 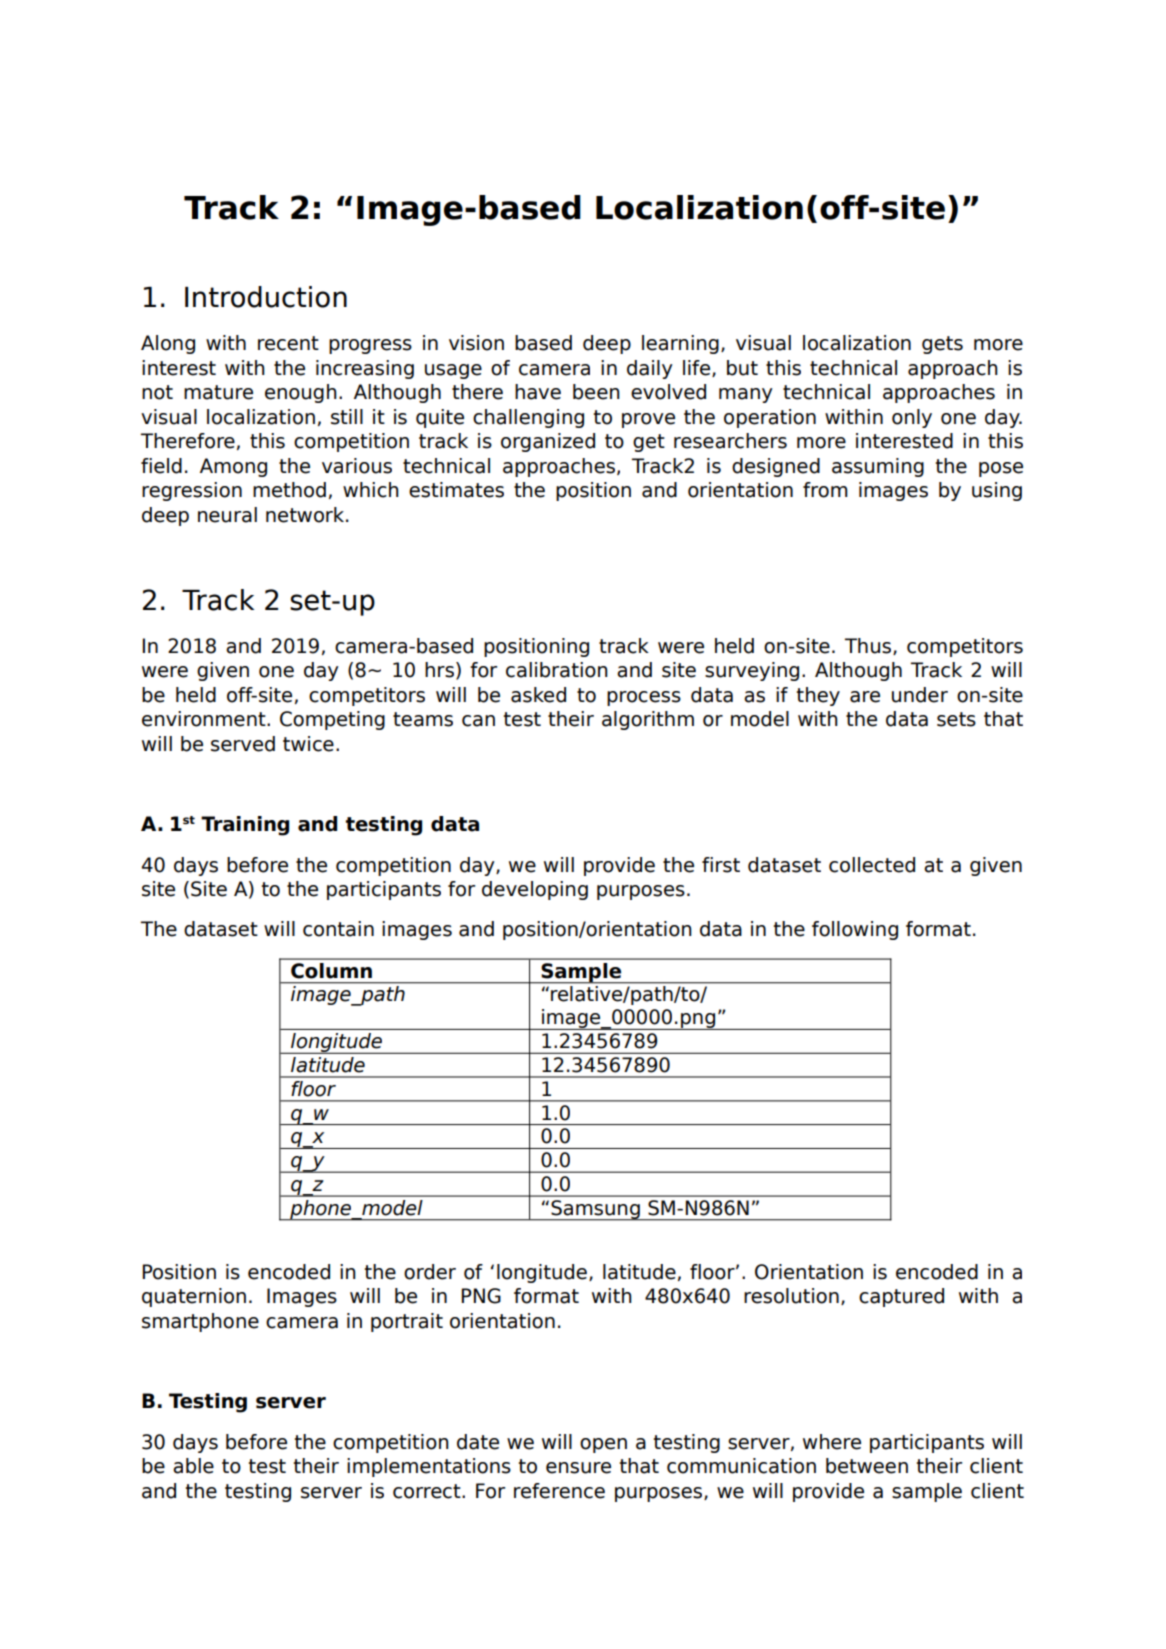 I want to click on ensure, so click(x=578, y=1468).
